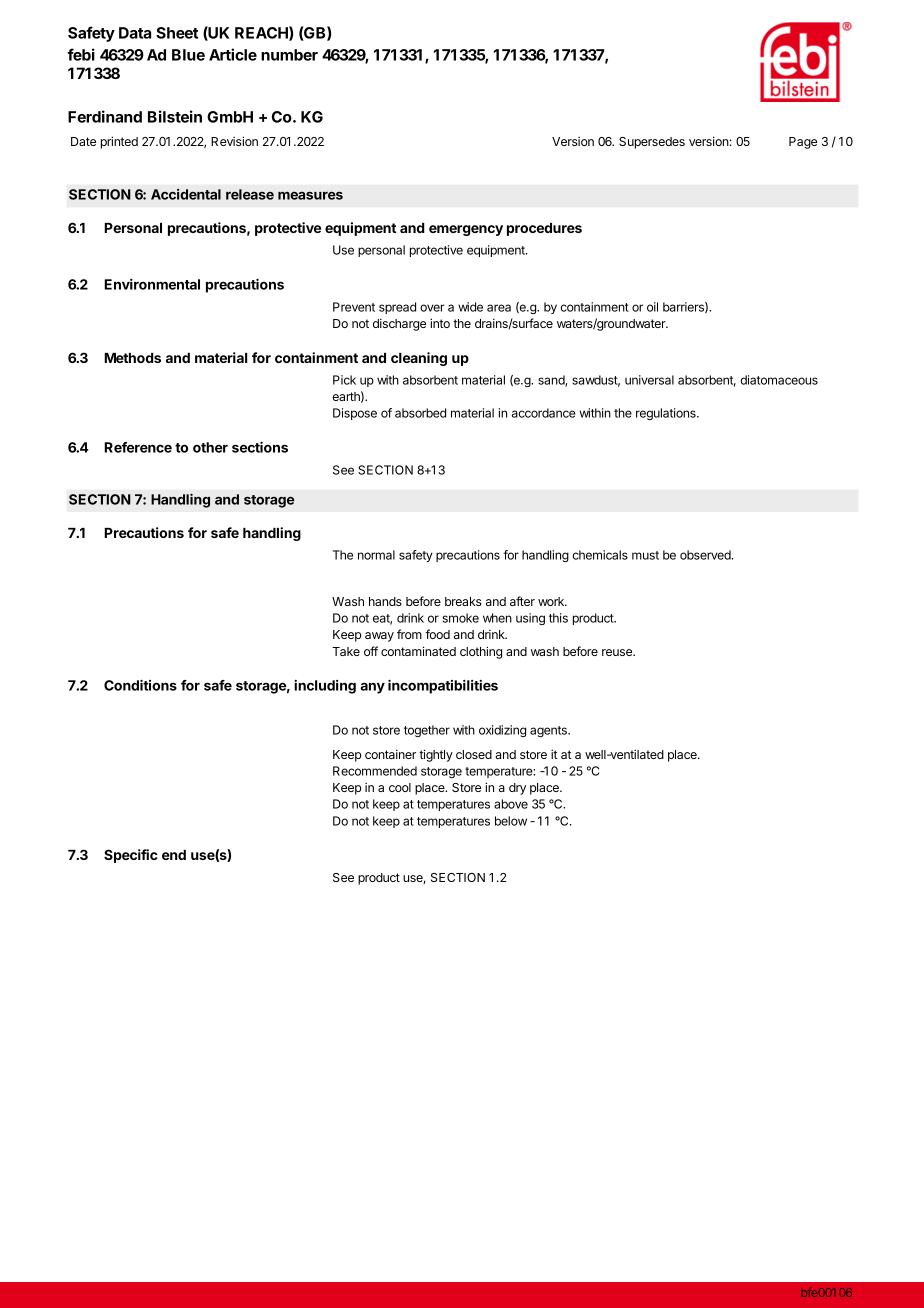  Describe the element at coordinates (188, 55) in the screenshot. I see `Blue` at that location.
